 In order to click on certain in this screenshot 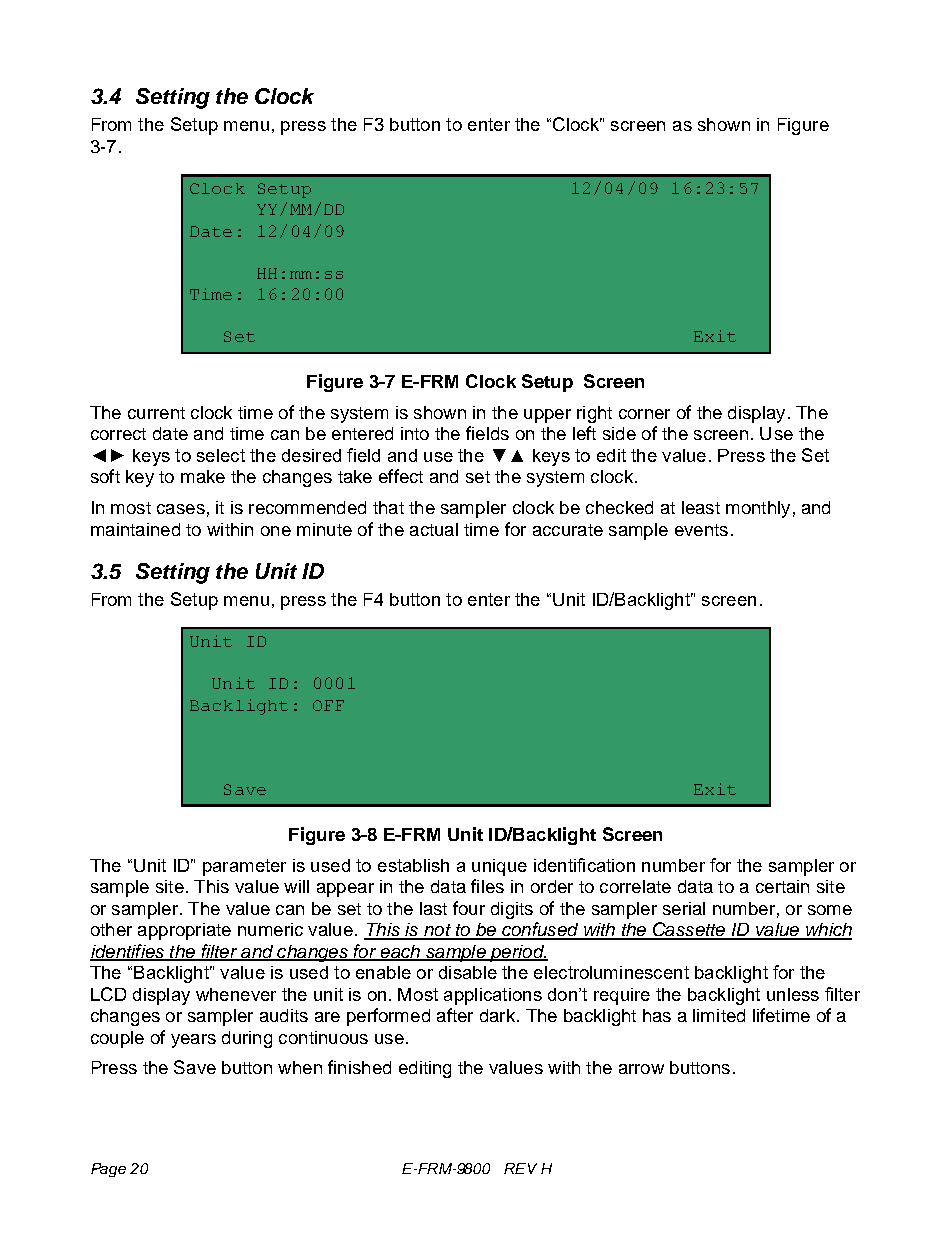, I will do `click(782, 886)`.
